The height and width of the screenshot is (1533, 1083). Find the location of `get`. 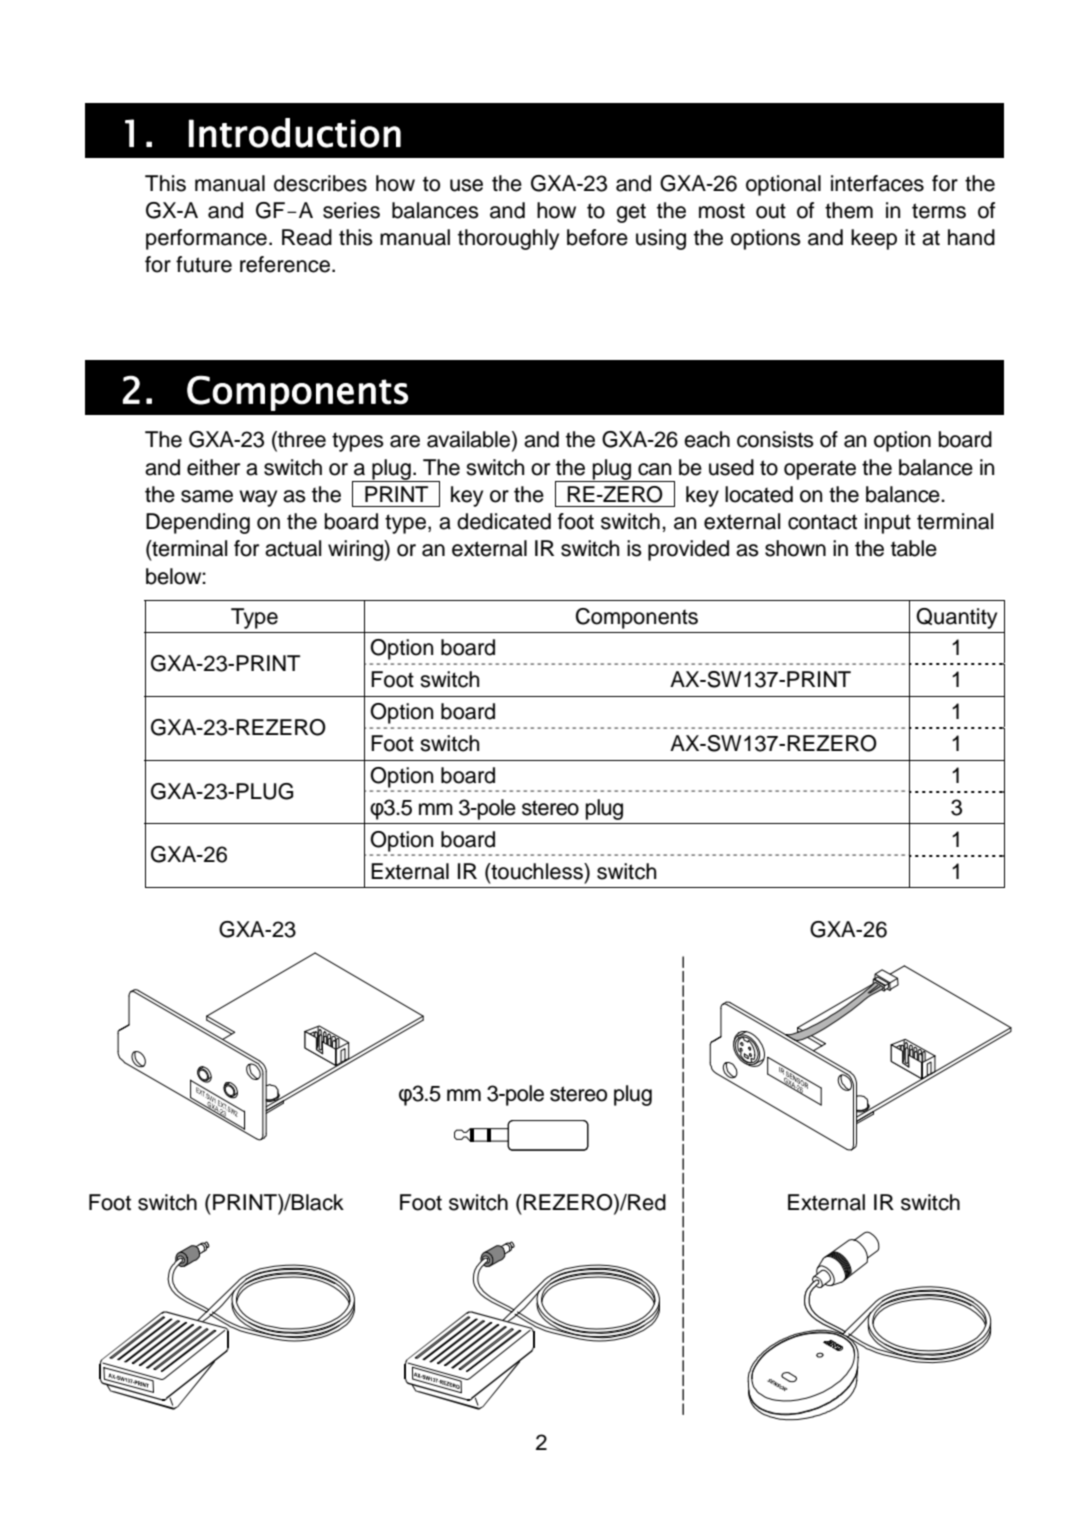

get is located at coordinates (631, 213).
